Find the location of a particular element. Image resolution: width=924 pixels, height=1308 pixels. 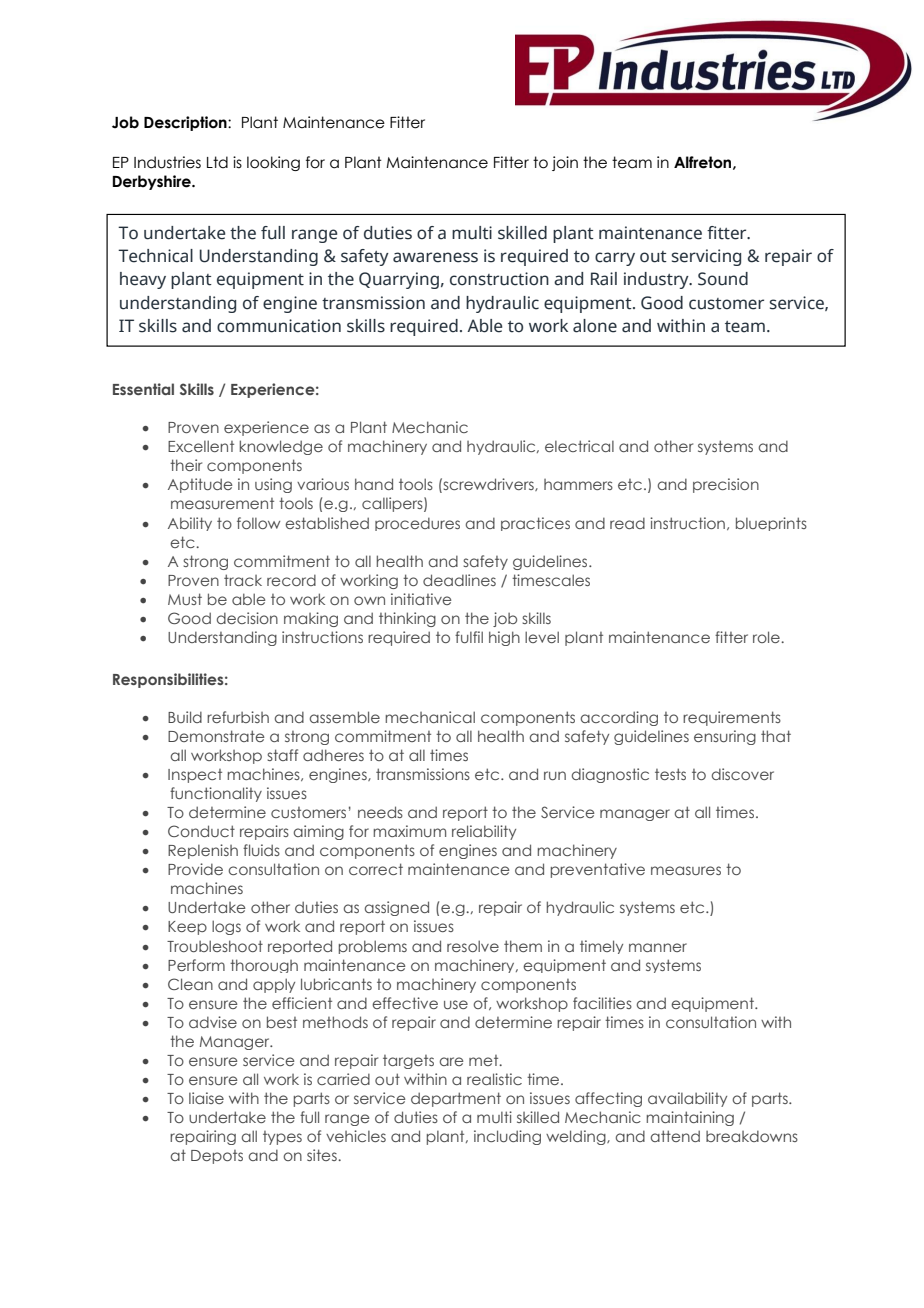

liaise is located at coordinates (206, 1098).
